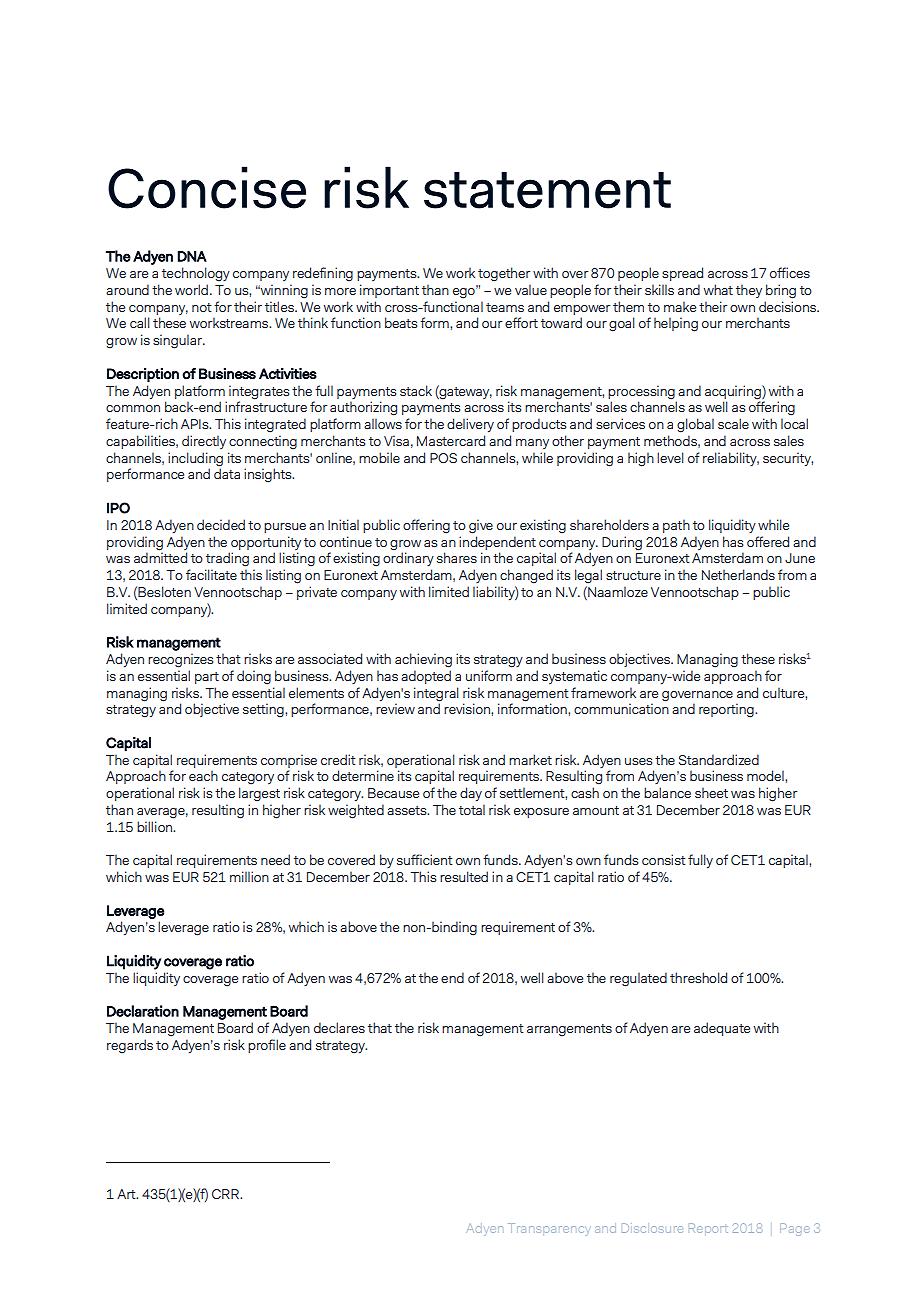 The image size is (924, 1308). What do you see at coordinates (226, 1194) in the screenshot?
I see `CRR` at bounding box center [226, 1194].
